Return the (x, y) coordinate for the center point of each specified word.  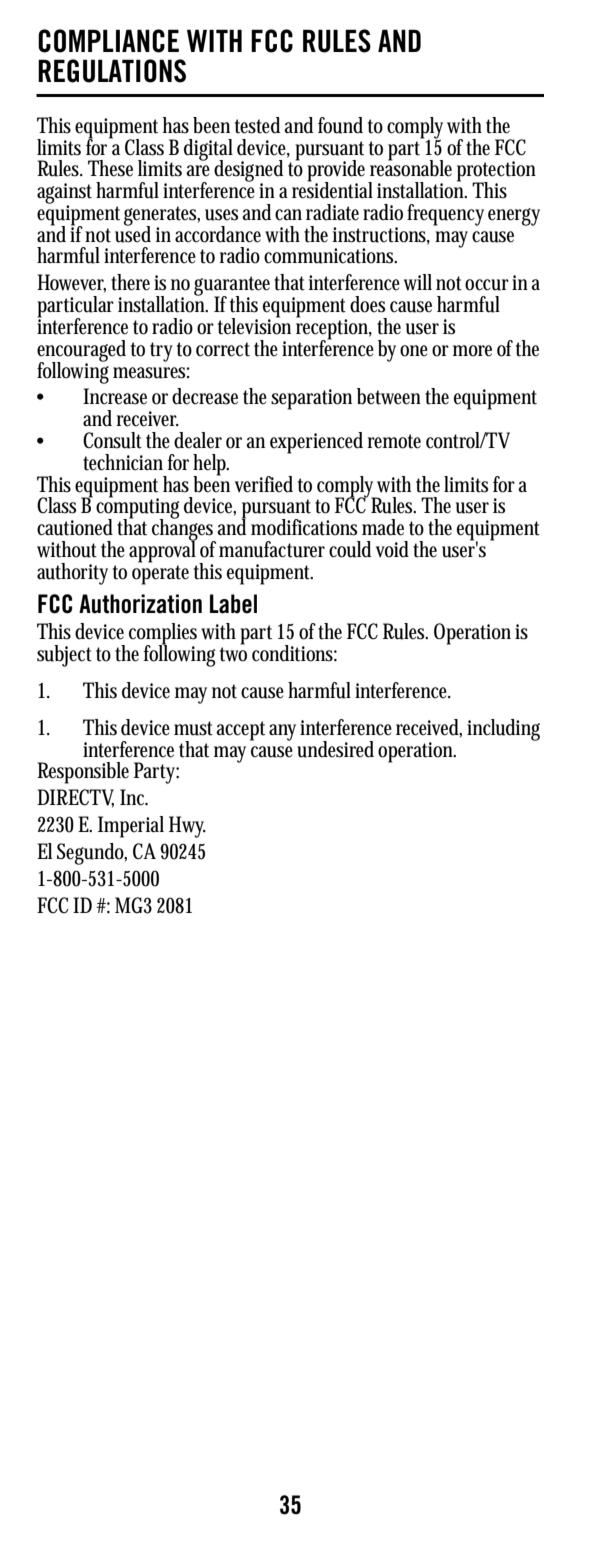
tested (257, 125)
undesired (335, 749)
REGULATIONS (112, 71)
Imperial (131, 827)
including (503, 730)
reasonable (411, 167)
